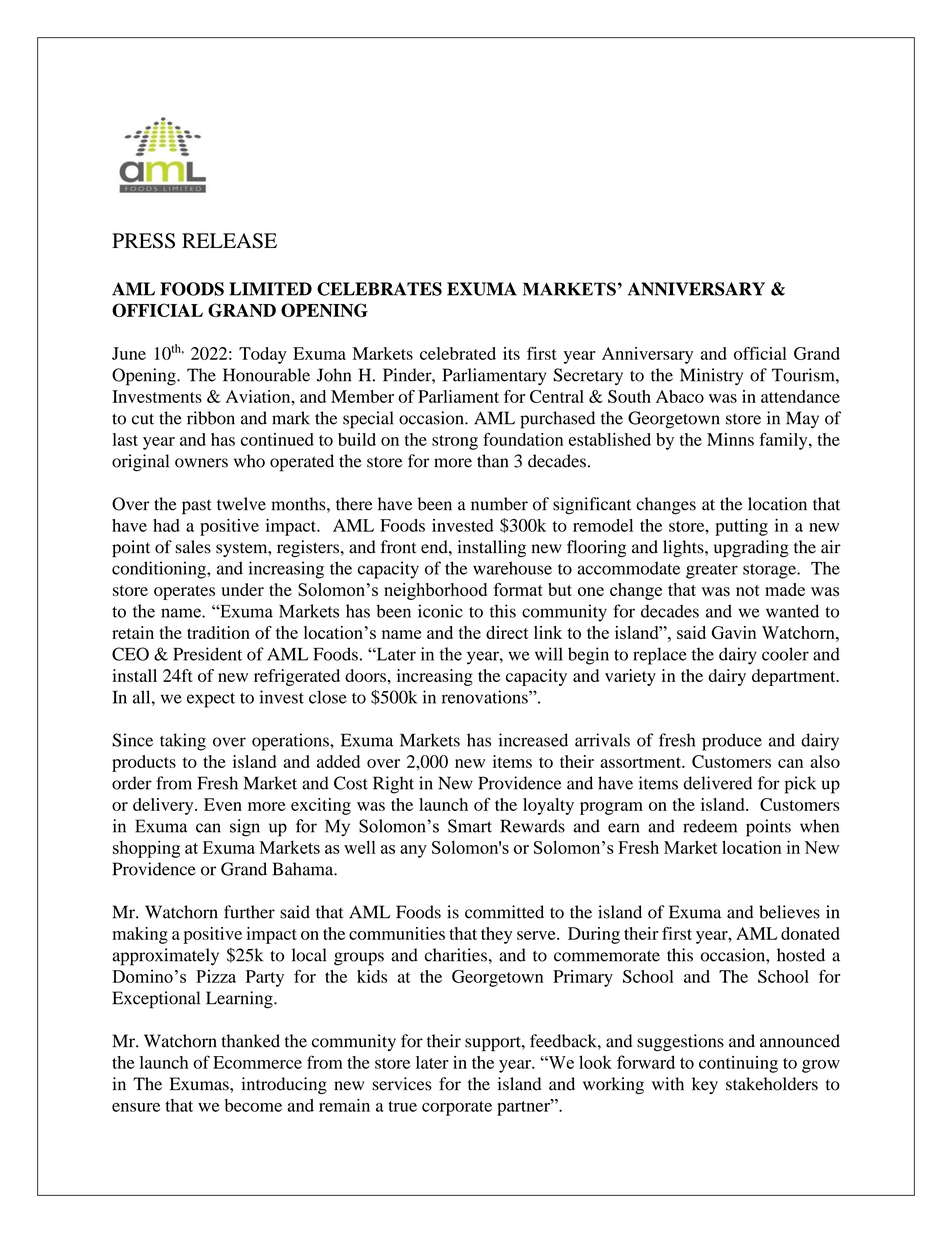  Describe the element at coordinates (229, 241) in the document. I see `RELEASE` at that location.
